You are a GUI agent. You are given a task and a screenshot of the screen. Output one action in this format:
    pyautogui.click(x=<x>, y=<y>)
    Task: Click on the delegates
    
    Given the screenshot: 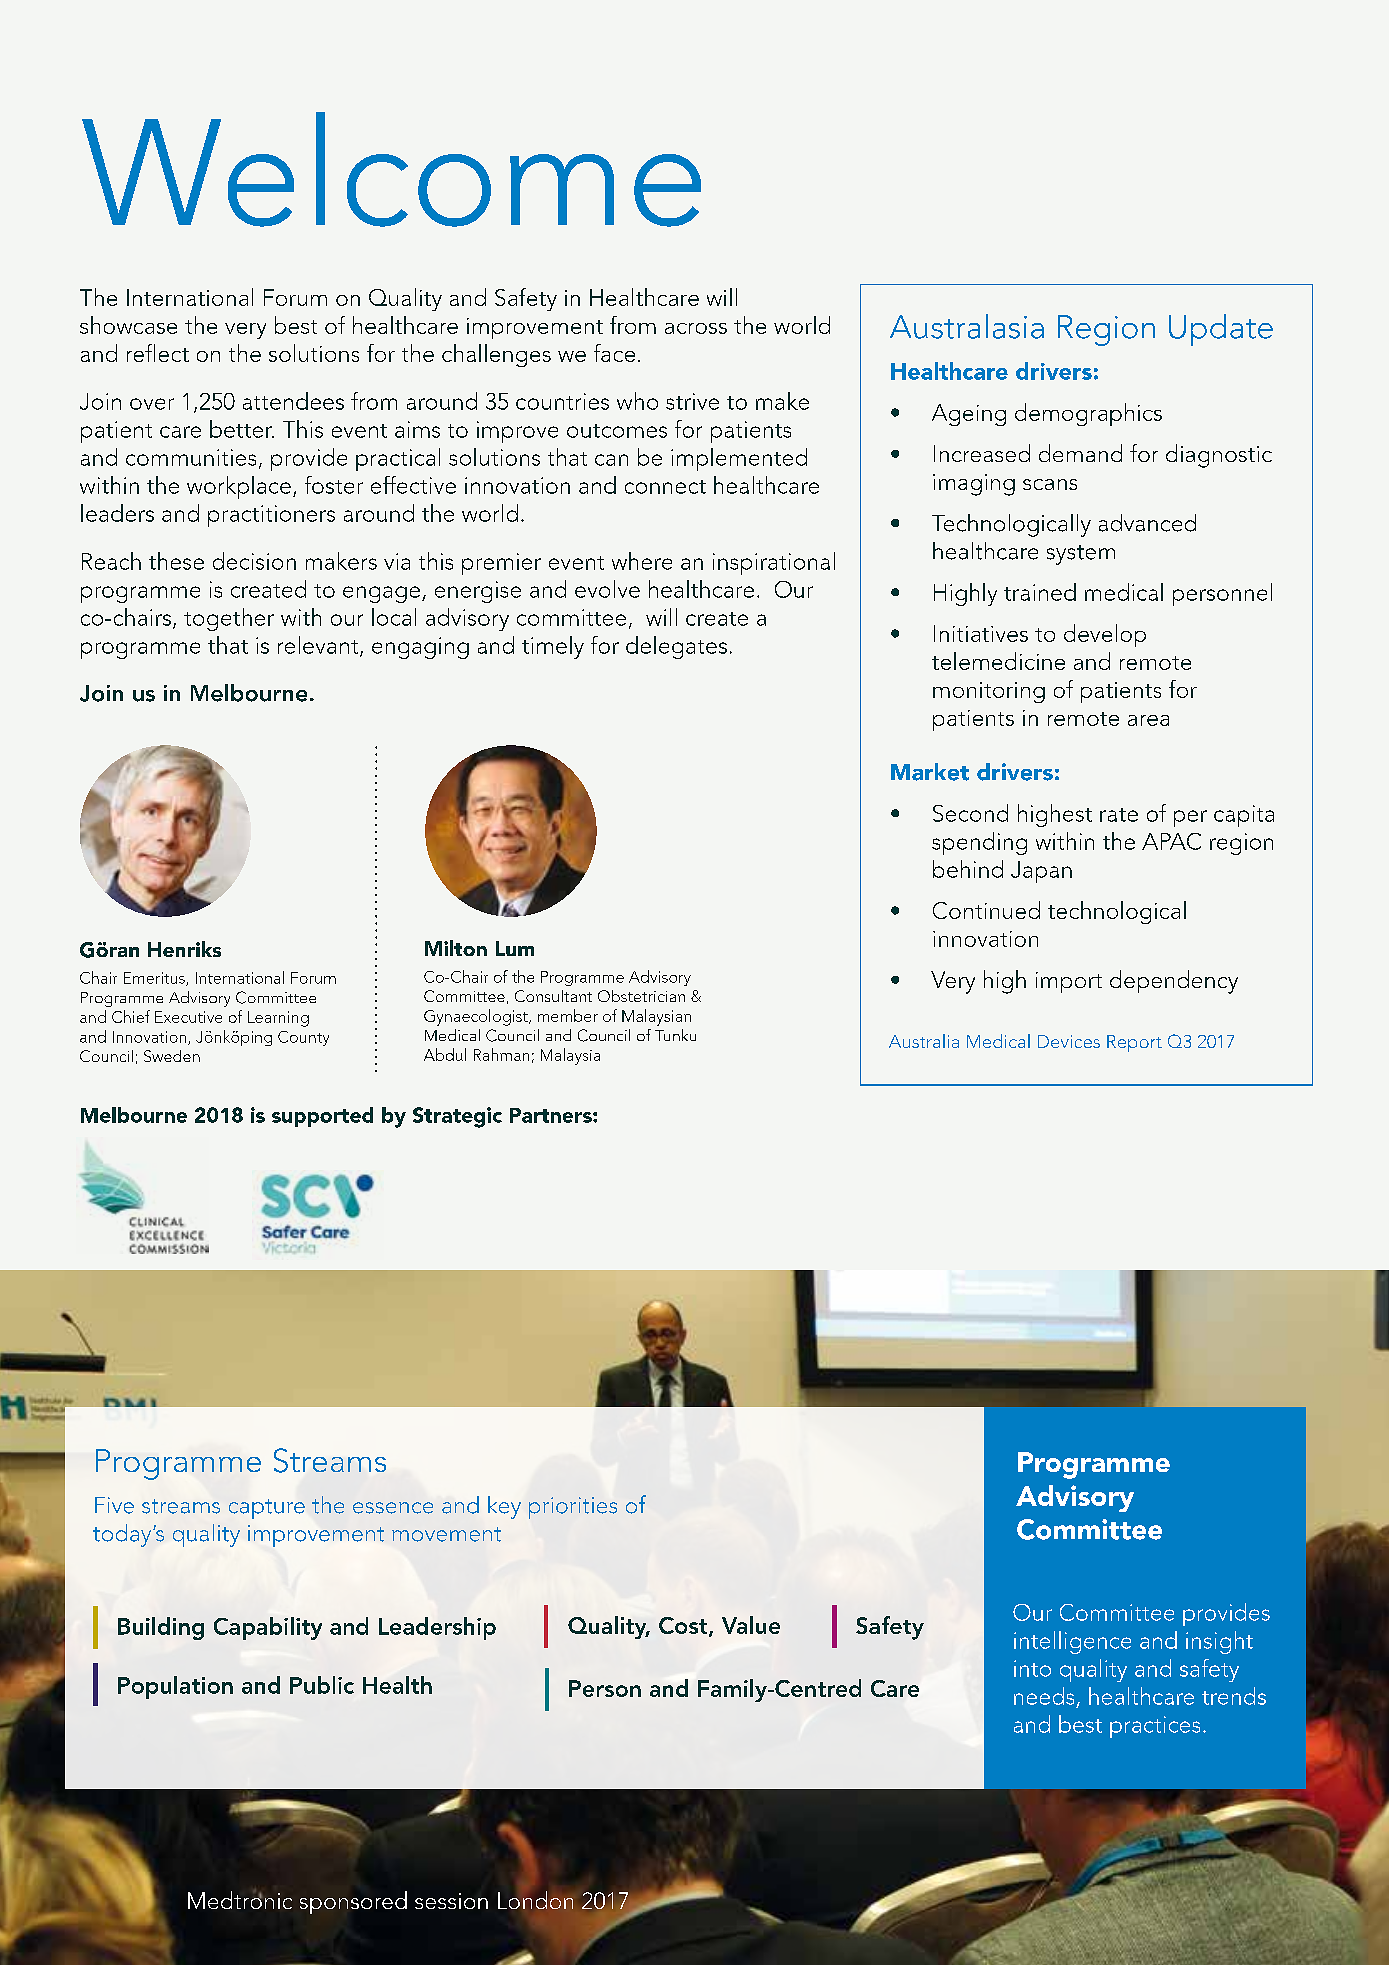 What is the action you would take?
    pyautogui.click(x=676, y=647)
